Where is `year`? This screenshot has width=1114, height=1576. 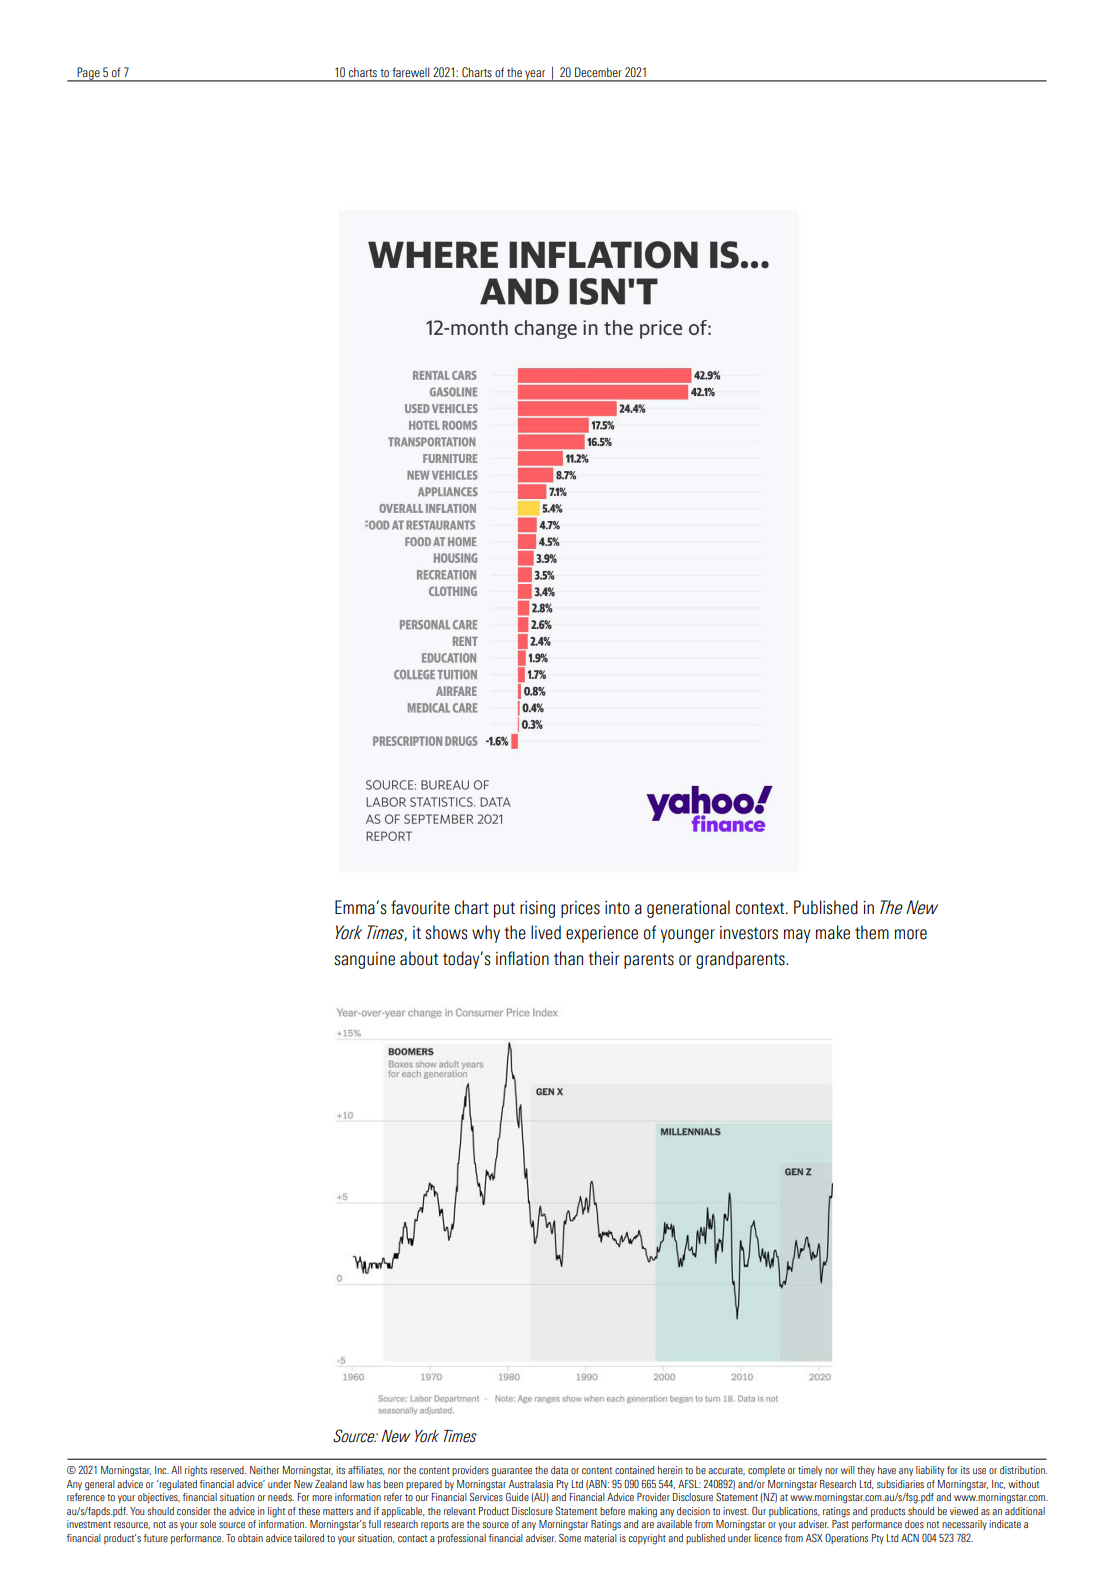 year is located at coordinates (535, 76).
